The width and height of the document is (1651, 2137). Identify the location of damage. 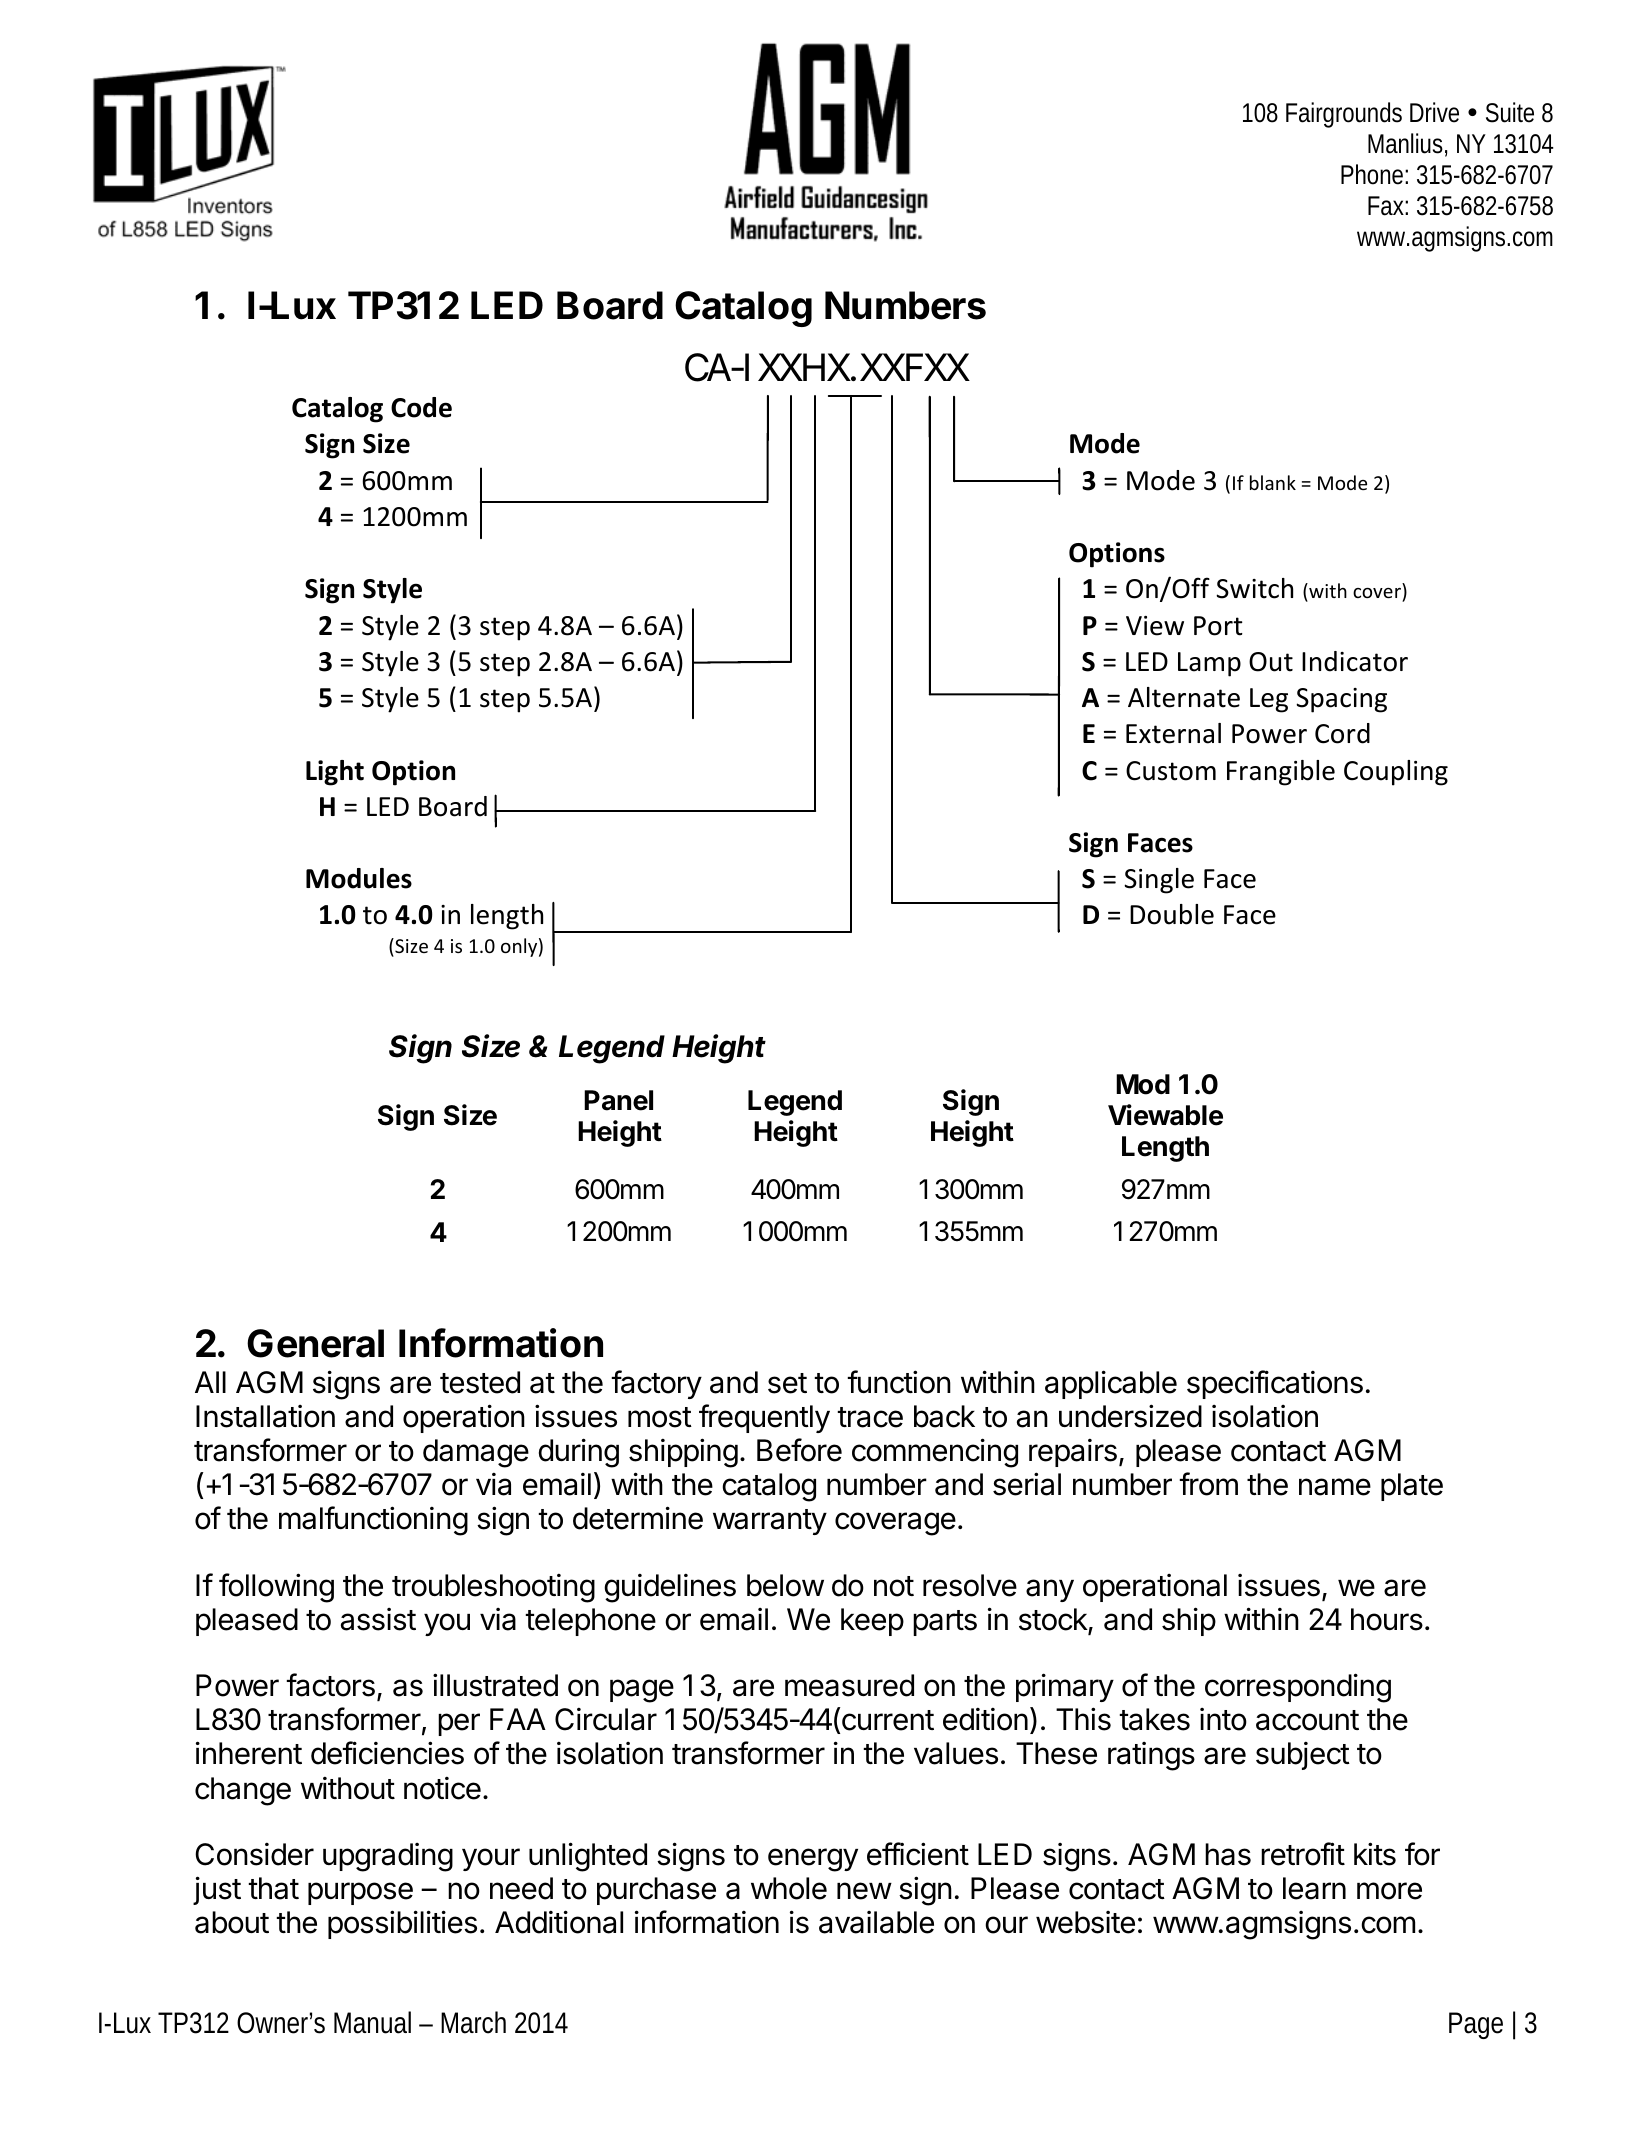
(476, 1453).
